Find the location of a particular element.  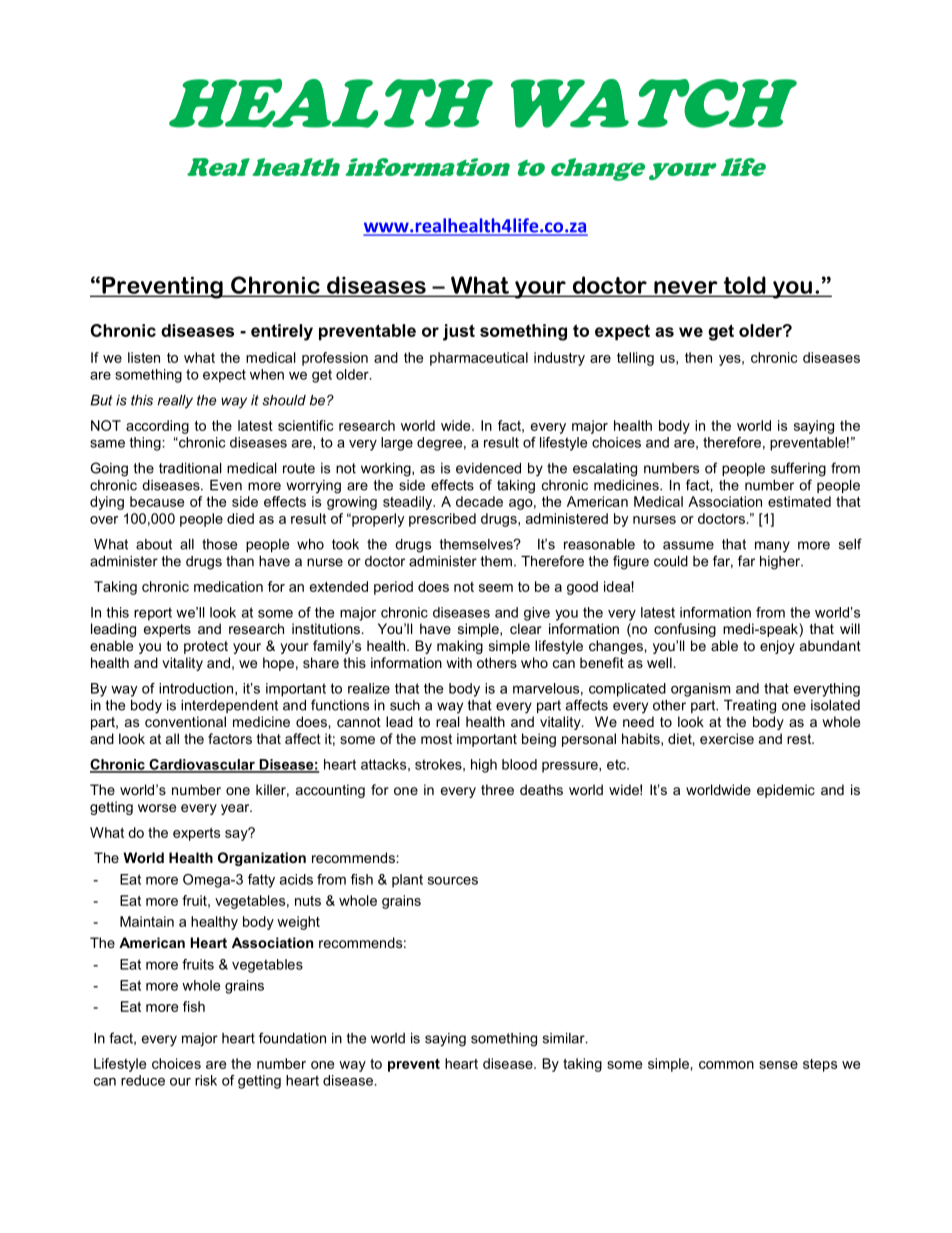

epidemic is located at coordinates (786, 791).
